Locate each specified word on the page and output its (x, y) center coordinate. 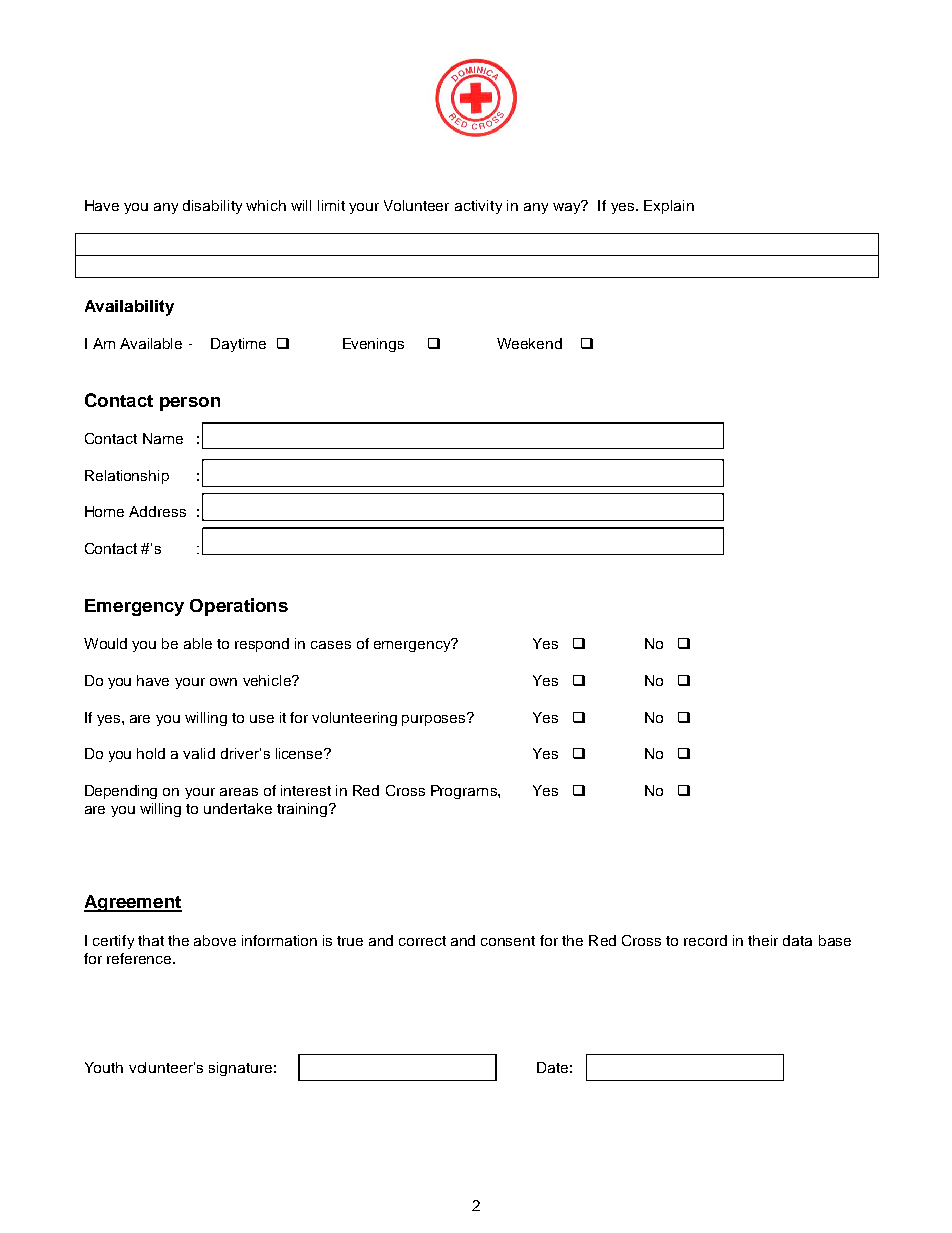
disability (212, 207)
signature (240, 1069)
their (763, 940)
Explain (669, 207)
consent (508, 941)
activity (478, 207)
